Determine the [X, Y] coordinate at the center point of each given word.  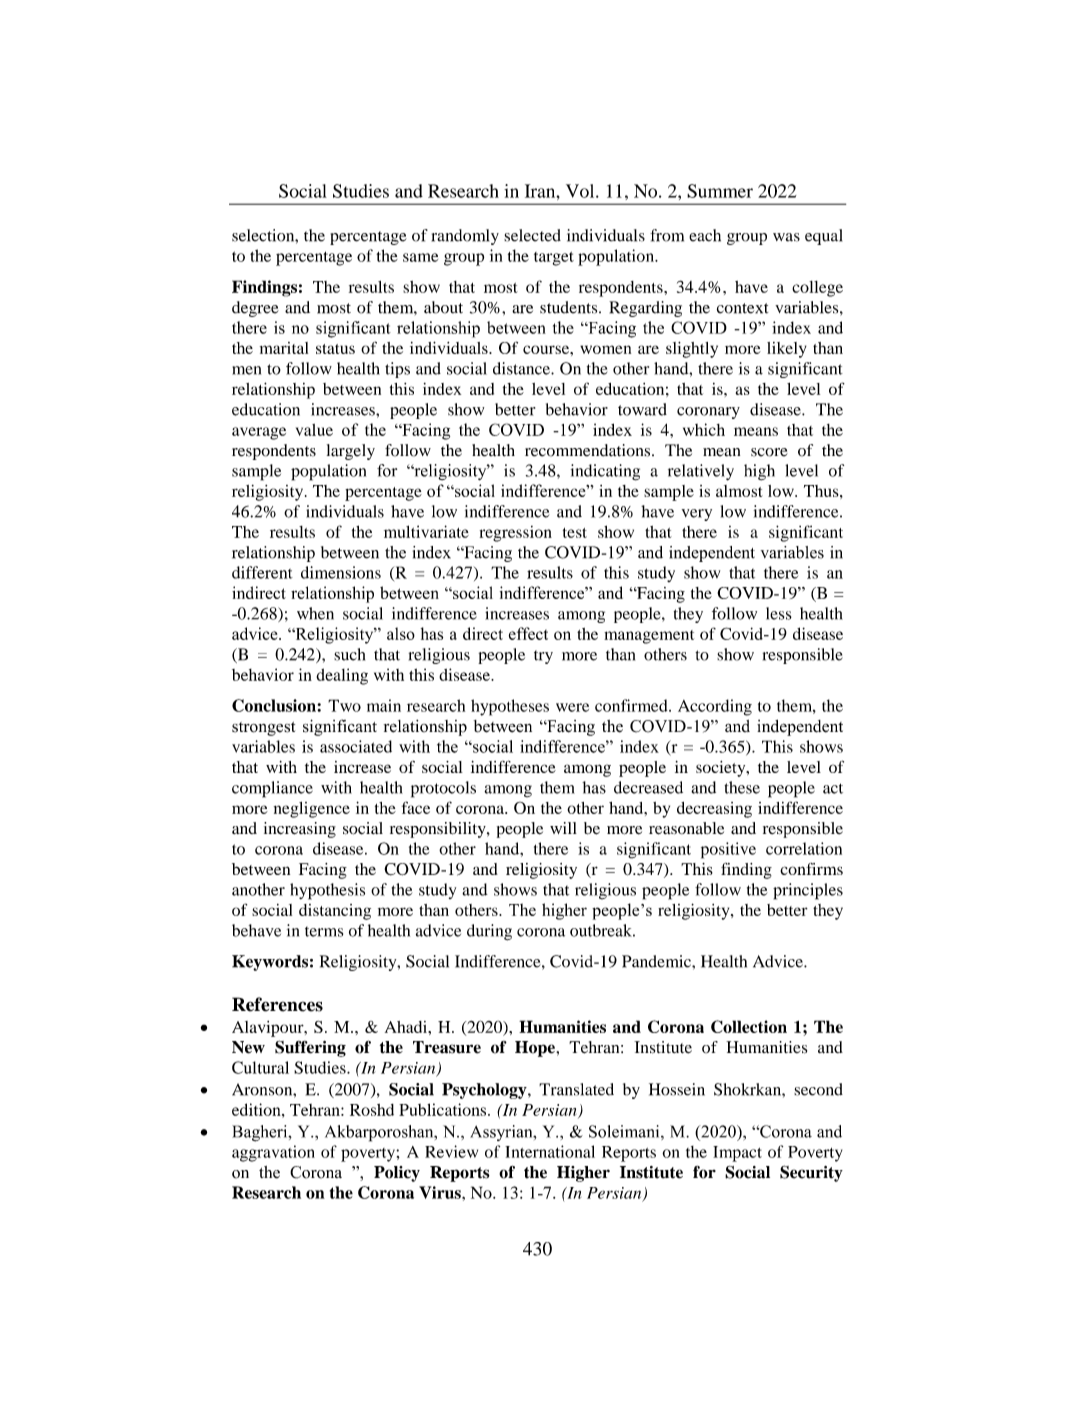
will [563, 828]
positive [728, 850]
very [697, 515]
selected [532, 235]
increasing [300, 830]
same [420, 257]
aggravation [273, 1153]
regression [516, 534]
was [786, 237]
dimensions [341, 572]
